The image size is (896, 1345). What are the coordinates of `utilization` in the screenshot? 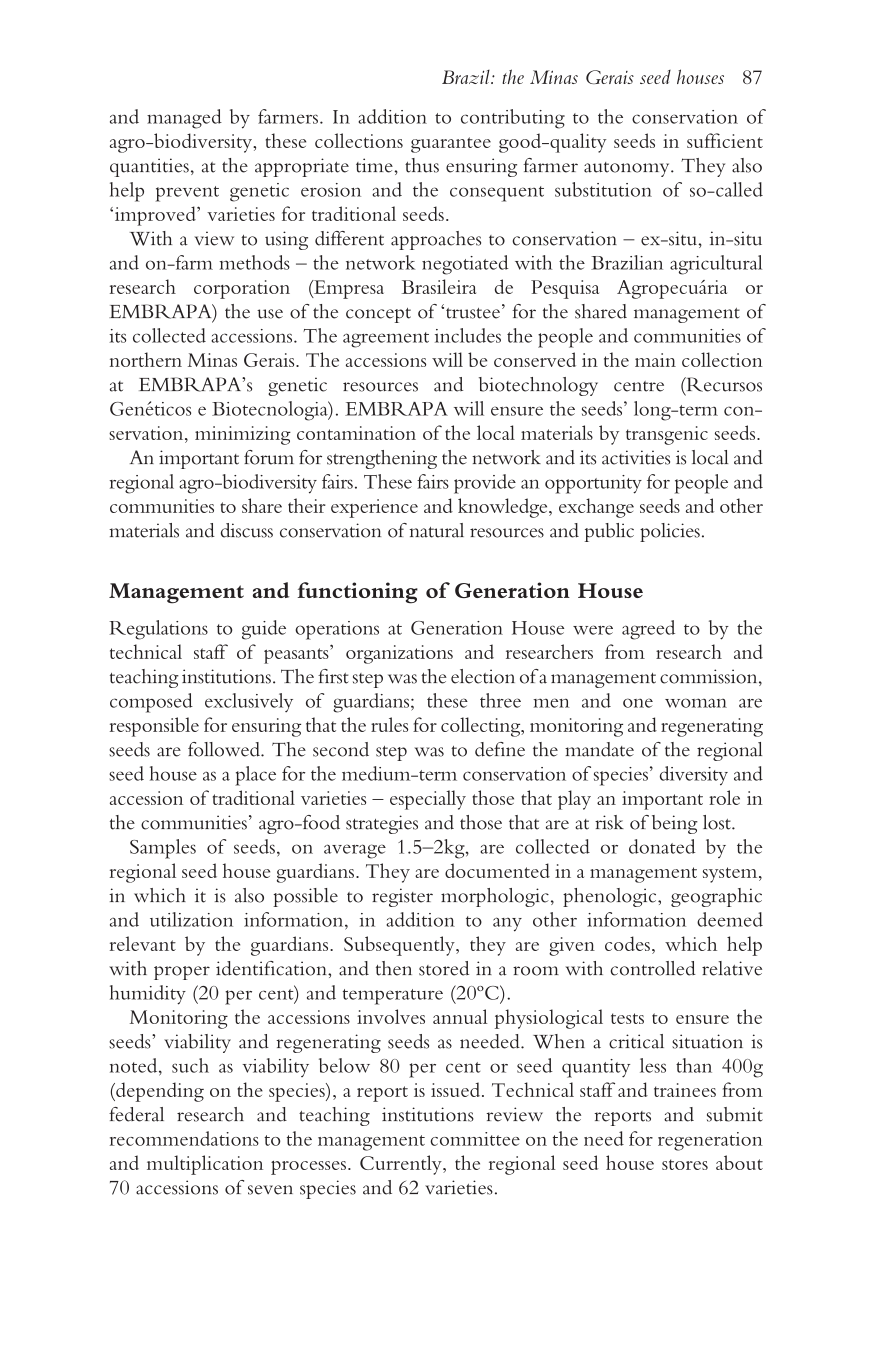 It's located at (191, 919).
